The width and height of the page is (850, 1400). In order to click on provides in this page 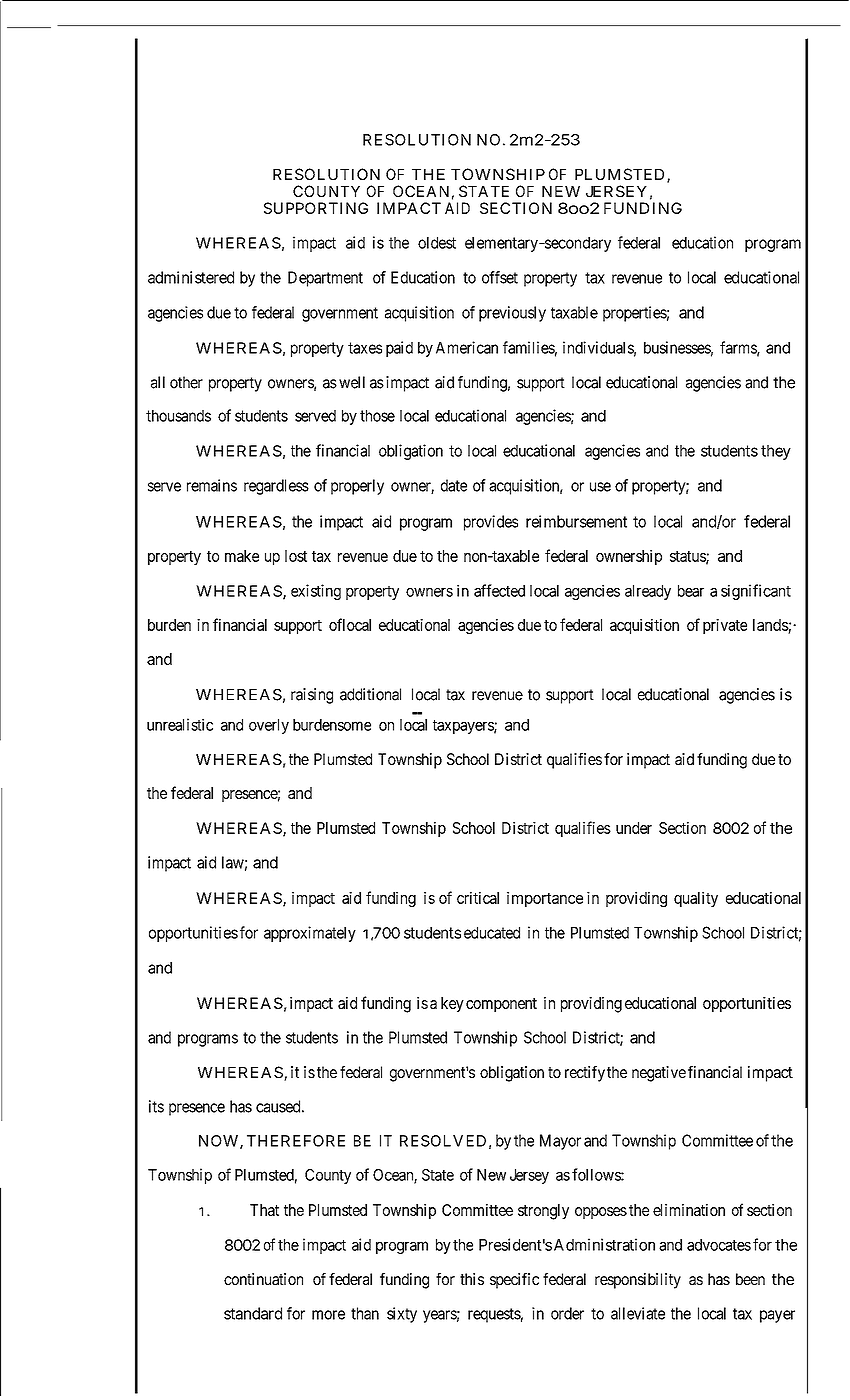, I will do `click(491, 523)`.
